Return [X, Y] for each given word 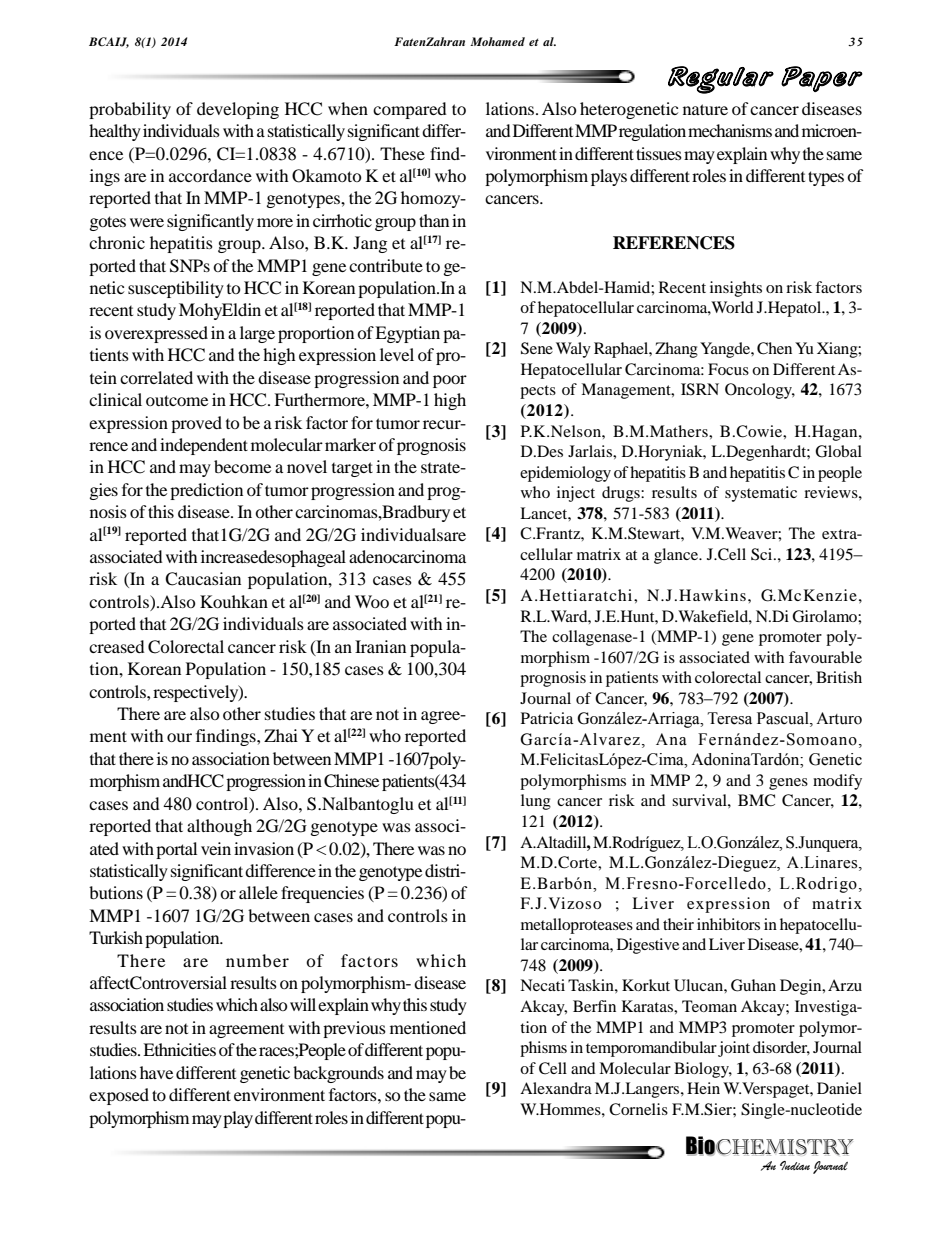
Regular [721, 80]
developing [238, 110]
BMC [756, 800]
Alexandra [556, 1088]
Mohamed [497, 41]
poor [450, 381]
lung [536, 802]
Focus [728, 369]
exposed [119, 1096]
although [219, 827]
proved [196, 424]
